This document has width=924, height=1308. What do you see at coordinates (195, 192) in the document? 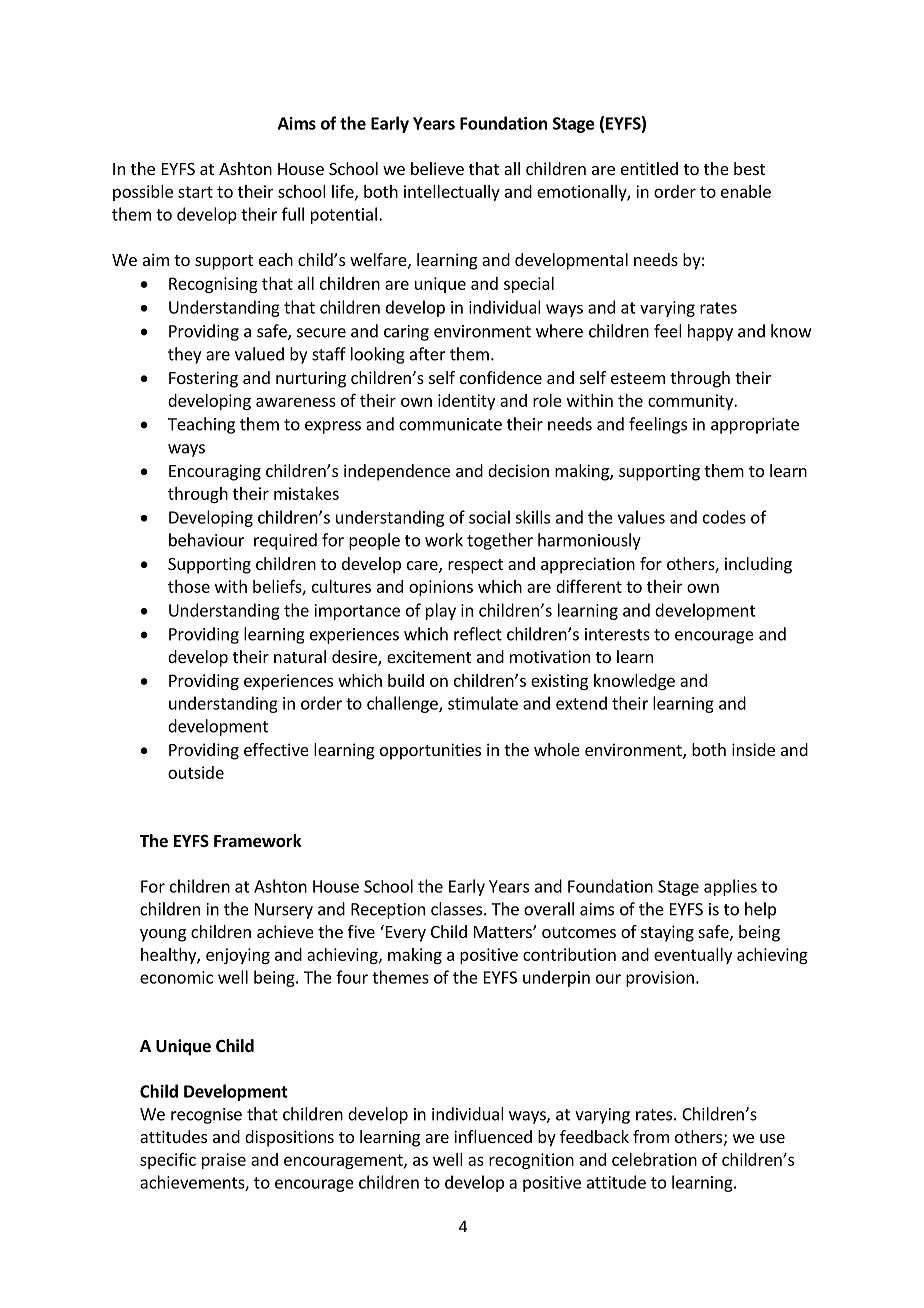
I see `start` at bounding box center [195, 192].
